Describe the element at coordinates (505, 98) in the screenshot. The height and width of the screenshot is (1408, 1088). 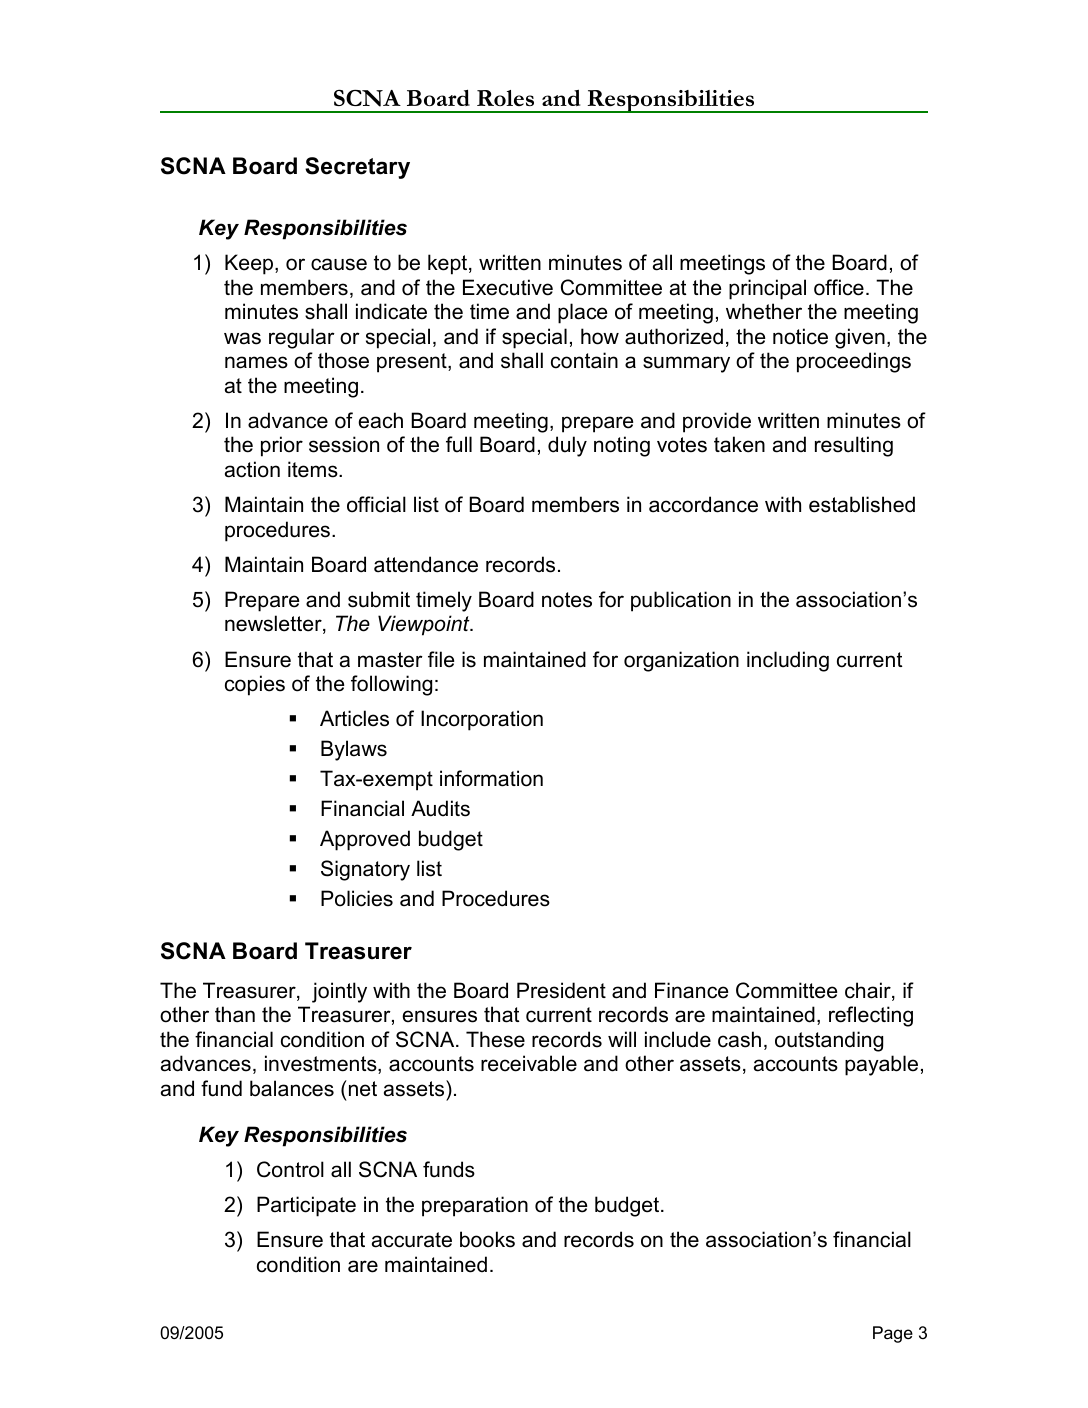
I see `Roles` at that location.
